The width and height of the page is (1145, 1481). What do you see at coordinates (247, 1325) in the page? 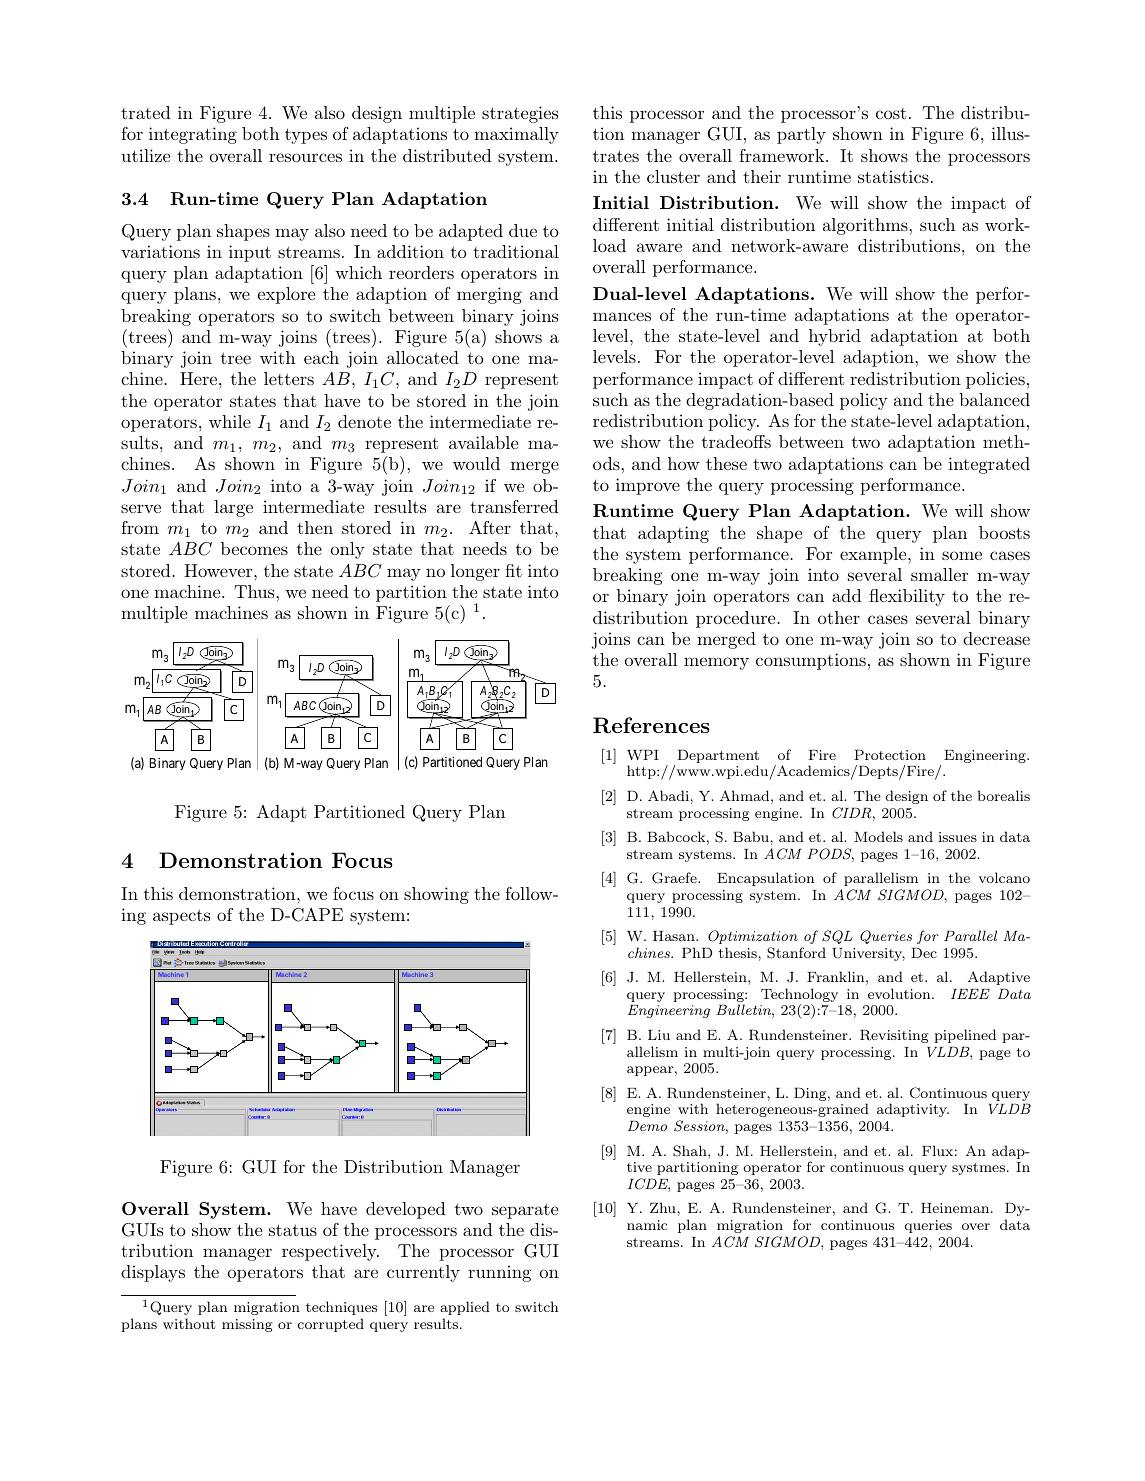
I see `missing` at bounding box center [247, 1325].
